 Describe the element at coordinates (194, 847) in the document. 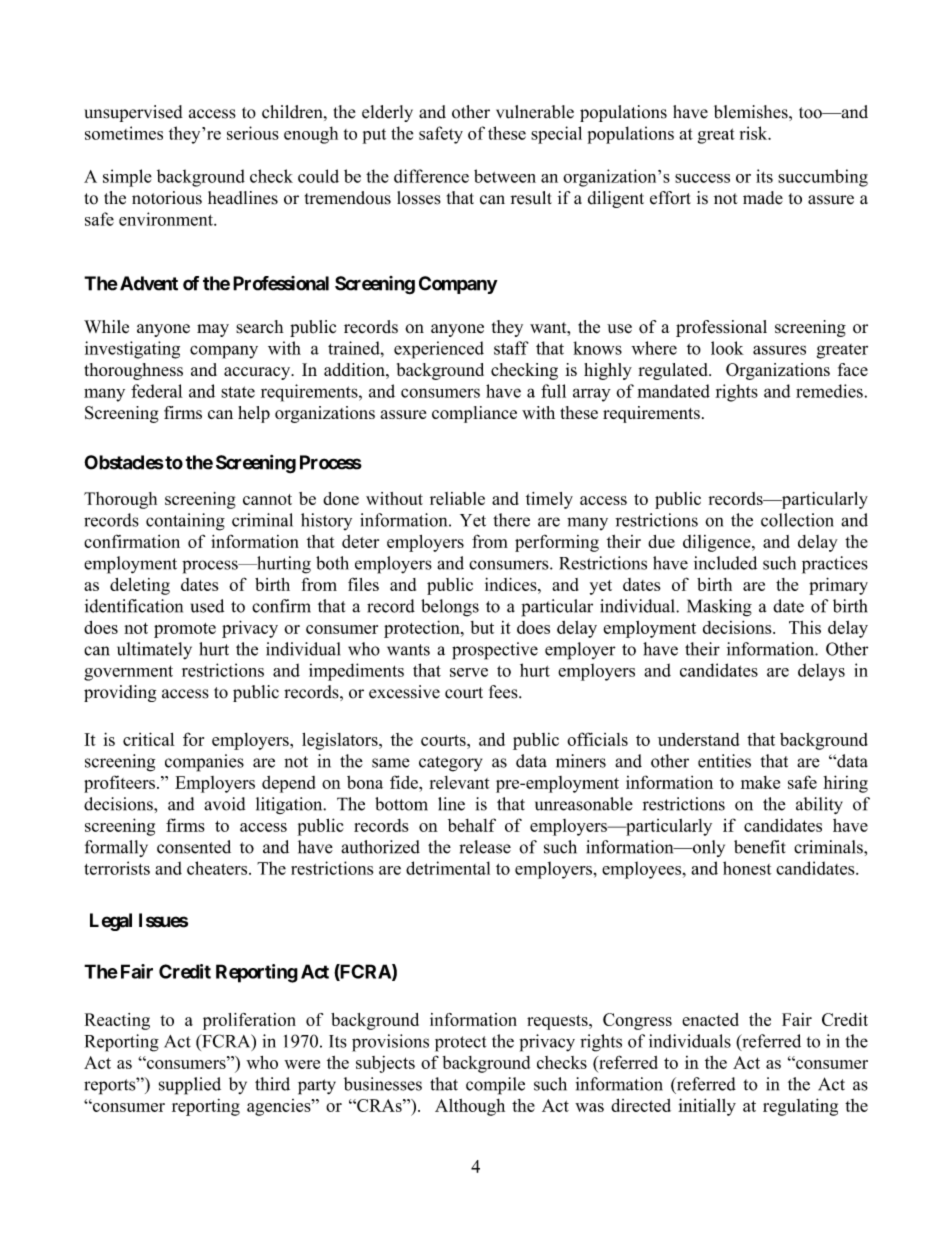

I see `consented` at that location.
